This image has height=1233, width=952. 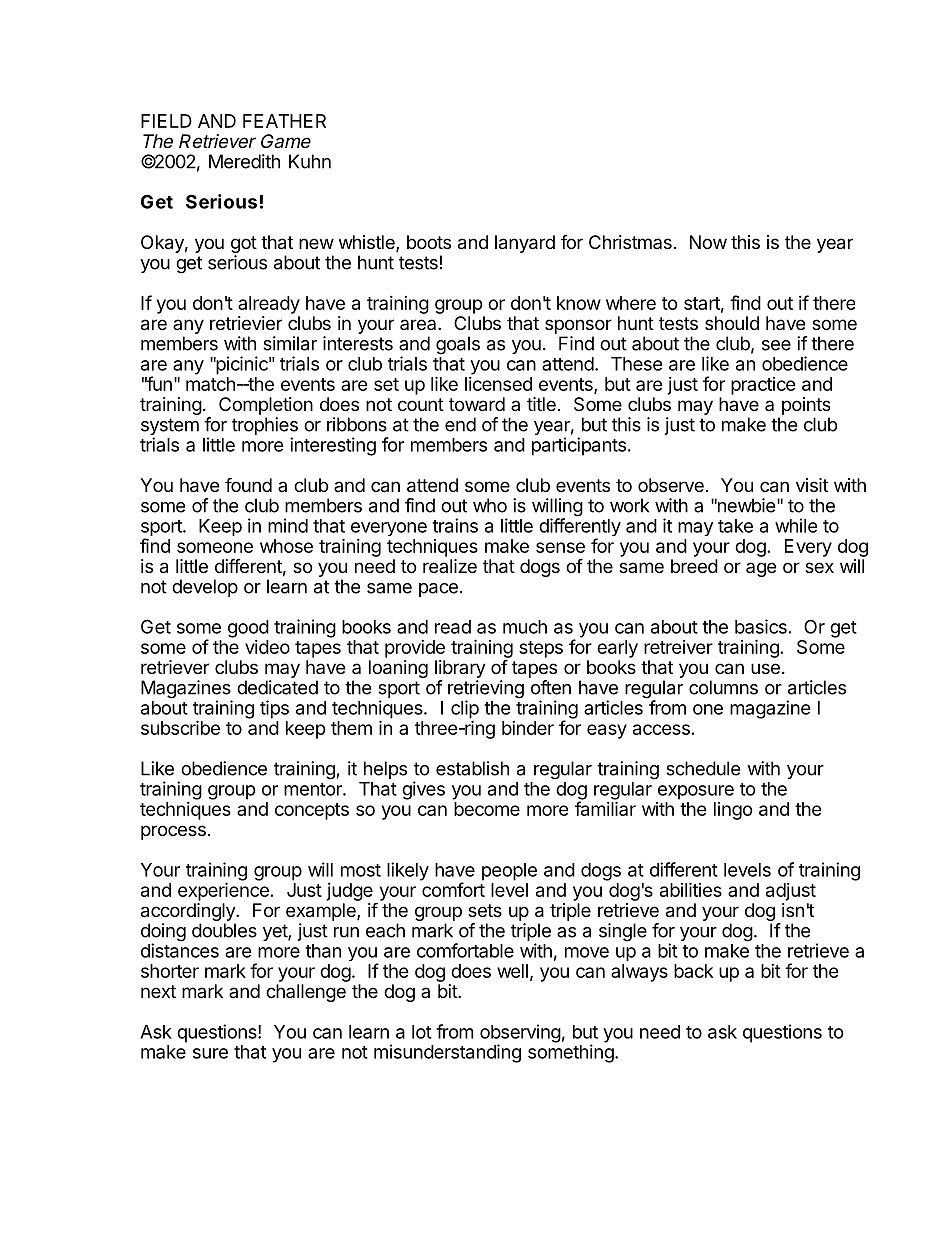 What do you see at coordinates (509, 872) in the image?
I see `people` at bounding box center [509, 872].
